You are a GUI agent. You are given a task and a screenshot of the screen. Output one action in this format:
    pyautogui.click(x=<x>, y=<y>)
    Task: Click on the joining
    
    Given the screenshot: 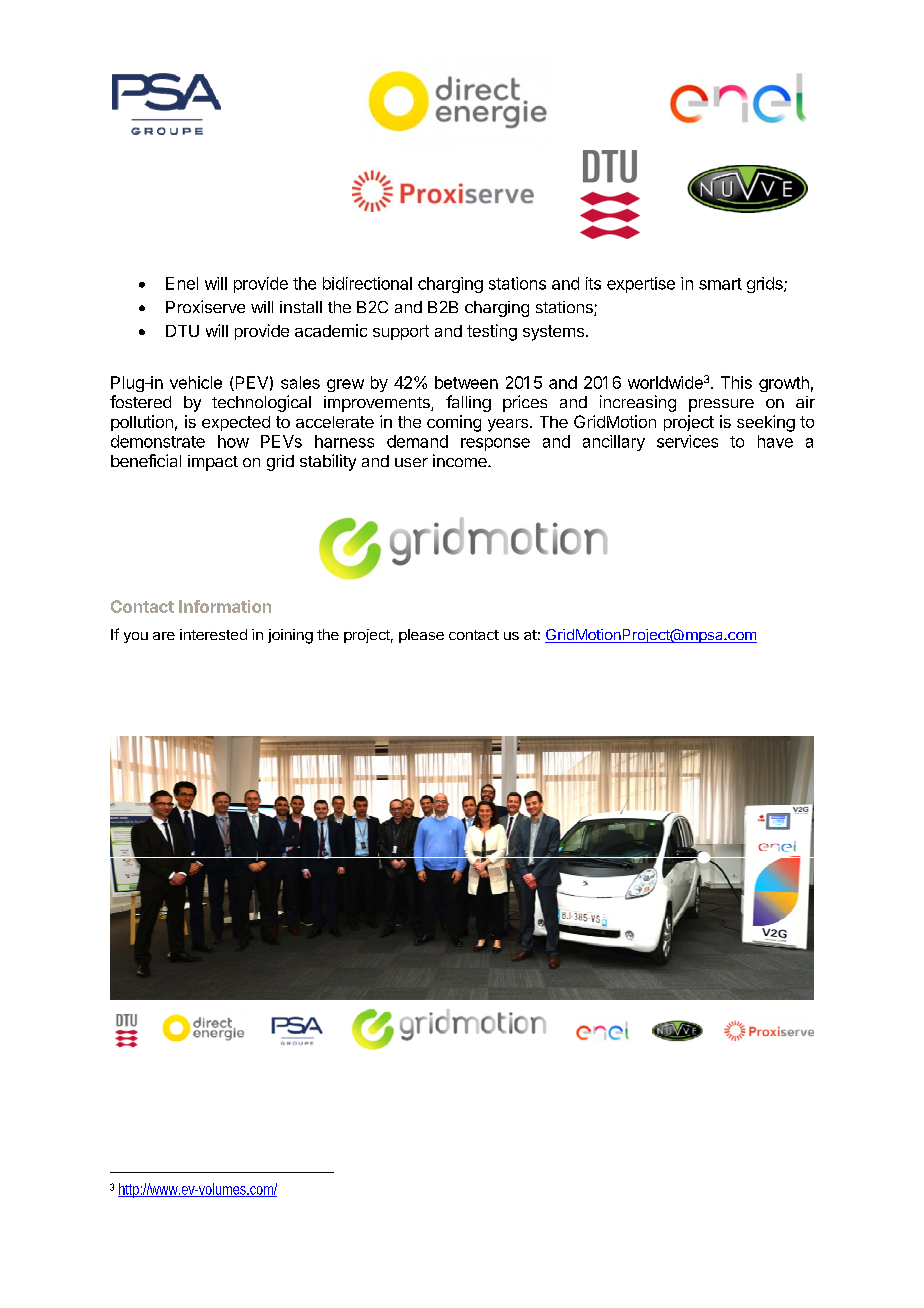 What is the action you would take?
    pyautogui.click(x=290, y=636)
